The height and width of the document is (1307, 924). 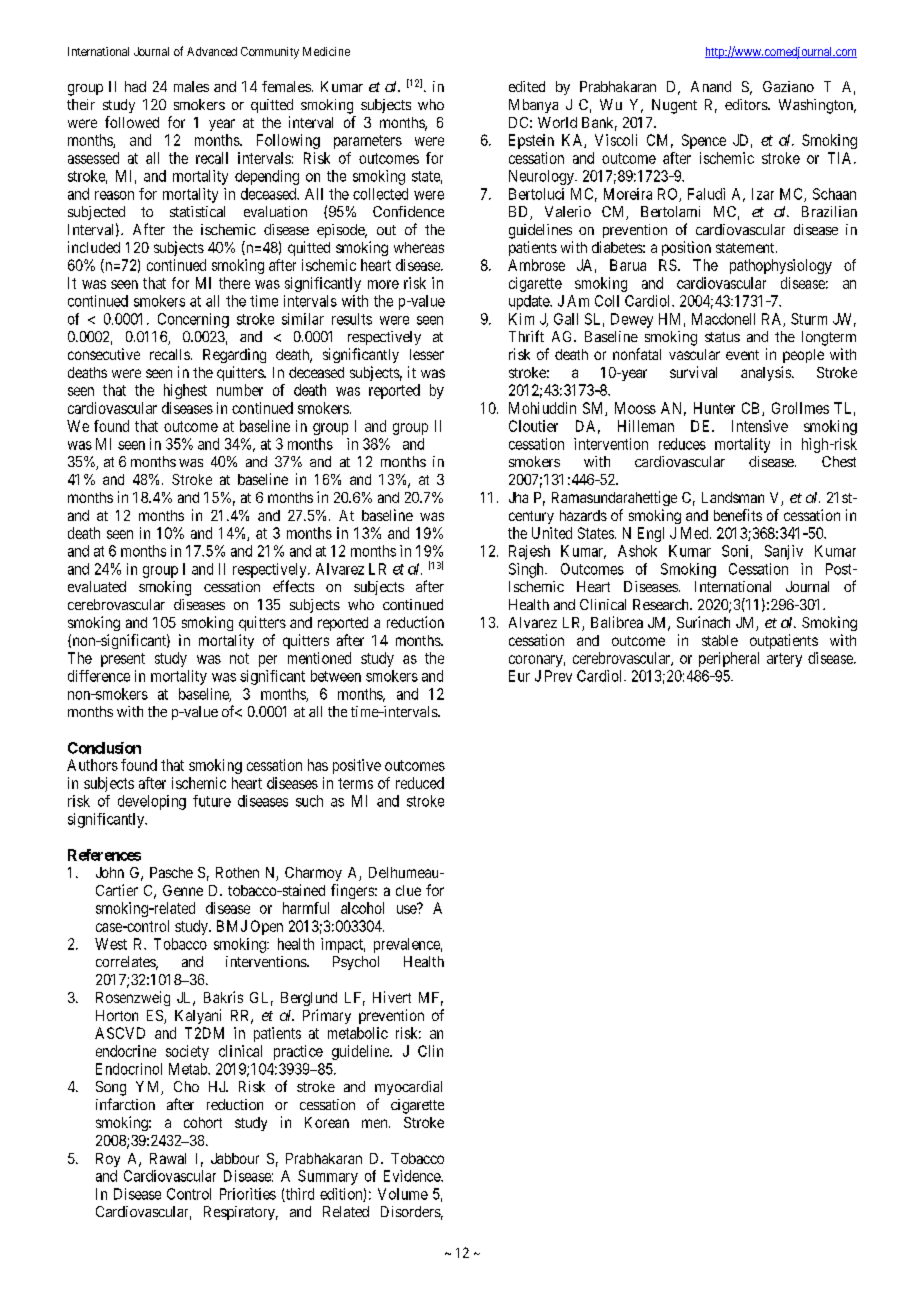 What do you see at coordinates (527, 86) in the document?
I see `edited` at bounding box center [527, 86].
